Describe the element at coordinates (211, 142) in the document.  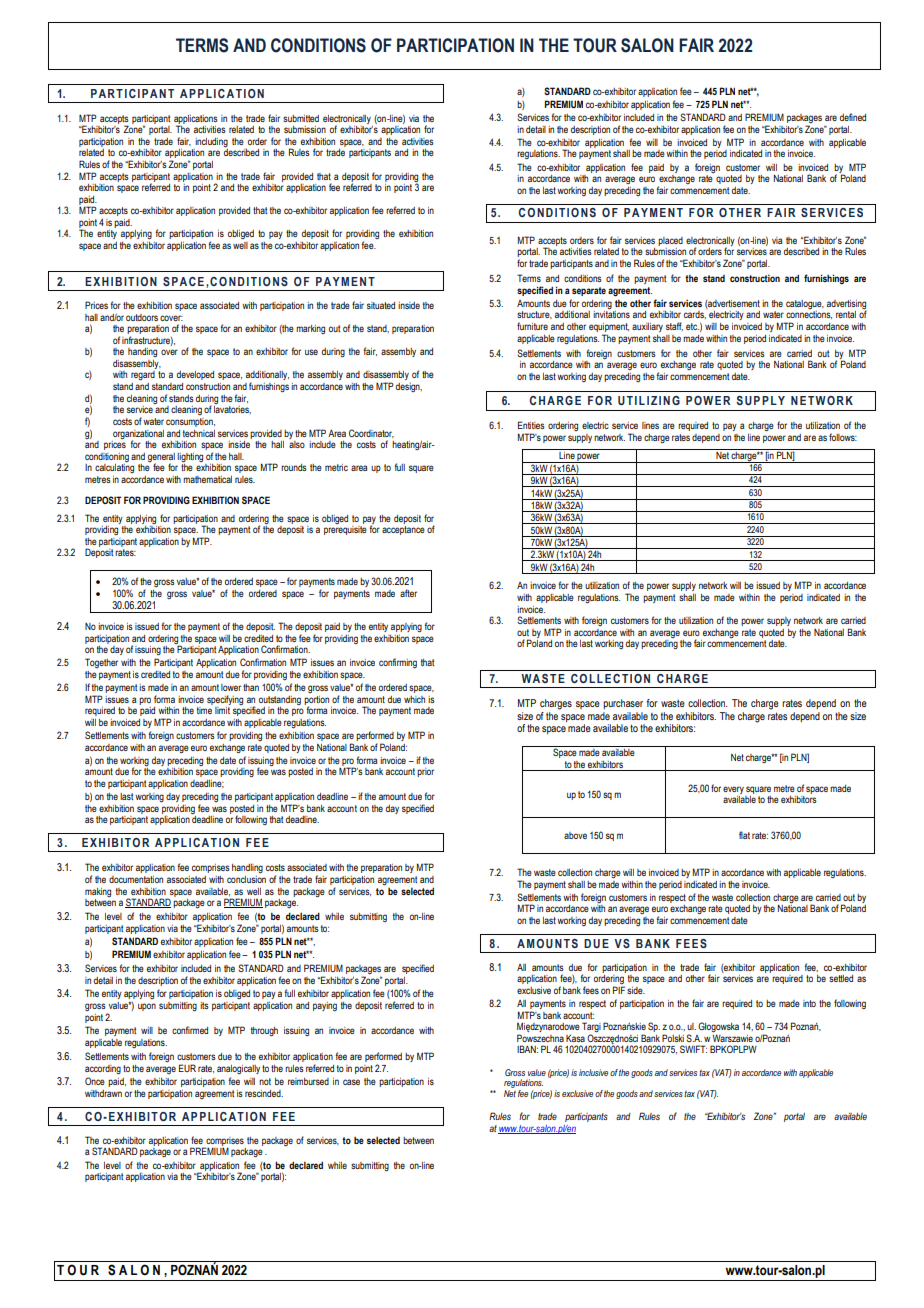
I see `including` at that location.
